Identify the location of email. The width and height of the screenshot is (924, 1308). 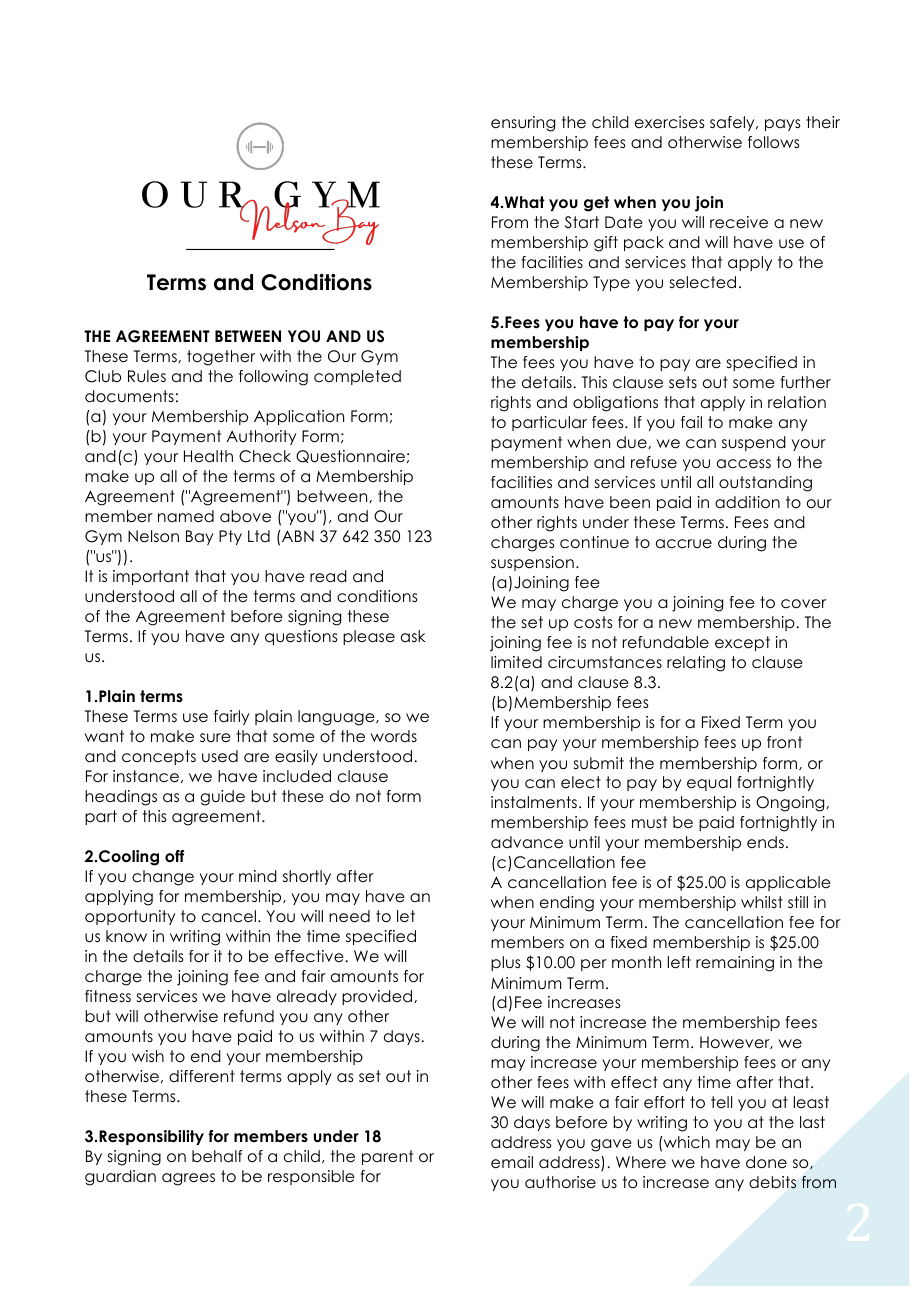
(512, 1162).
